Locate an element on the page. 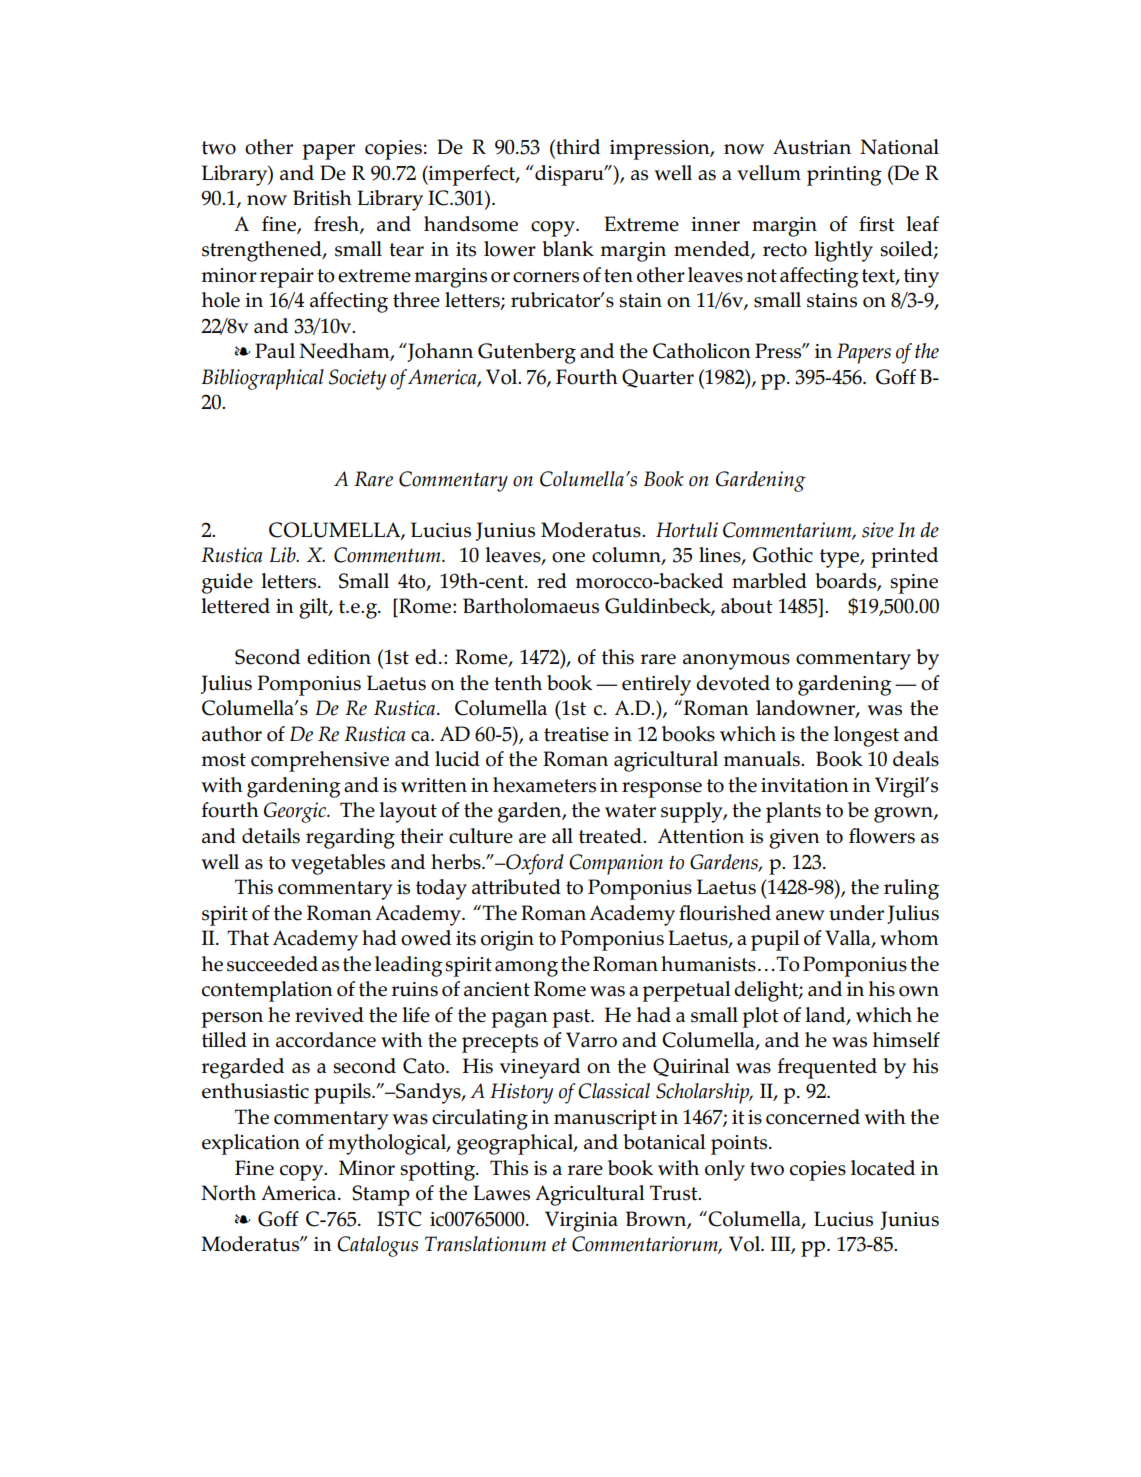  located is located at coordinates (883, 1168).
